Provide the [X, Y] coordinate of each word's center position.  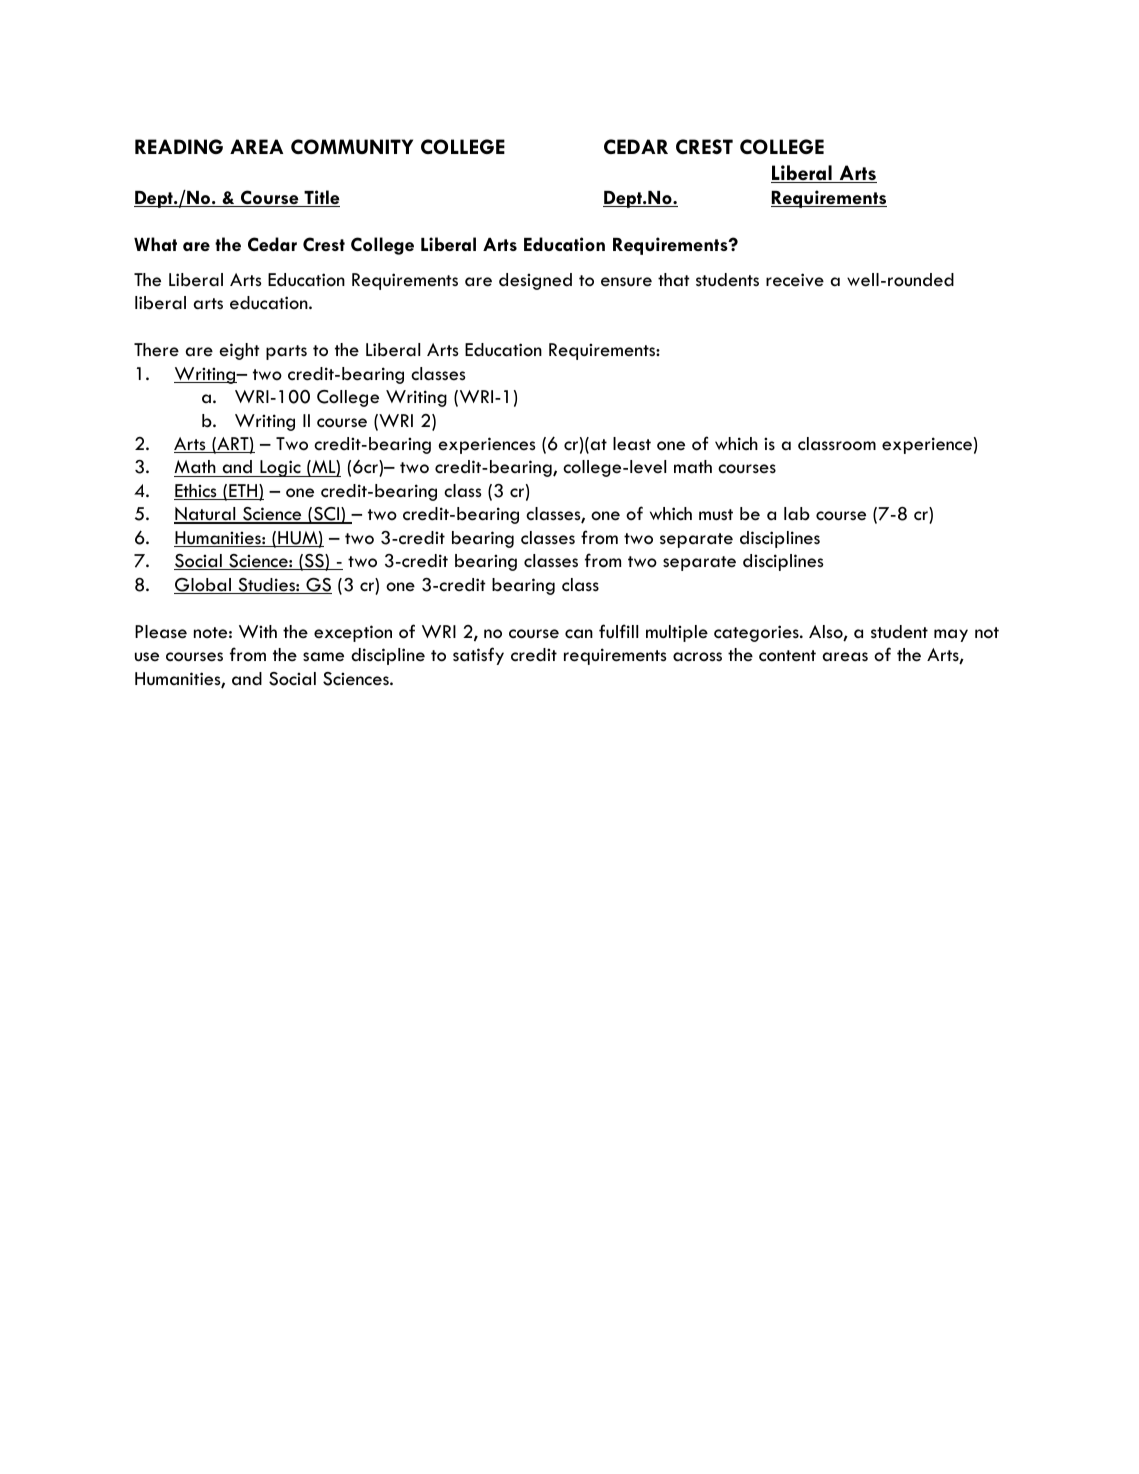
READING [179, 146]
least [632, 444]
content [787, 656]
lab [797, 514]
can [579, 634]
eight [240, 351]
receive [795, 280]
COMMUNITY [352, 146]
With [258, 631]
